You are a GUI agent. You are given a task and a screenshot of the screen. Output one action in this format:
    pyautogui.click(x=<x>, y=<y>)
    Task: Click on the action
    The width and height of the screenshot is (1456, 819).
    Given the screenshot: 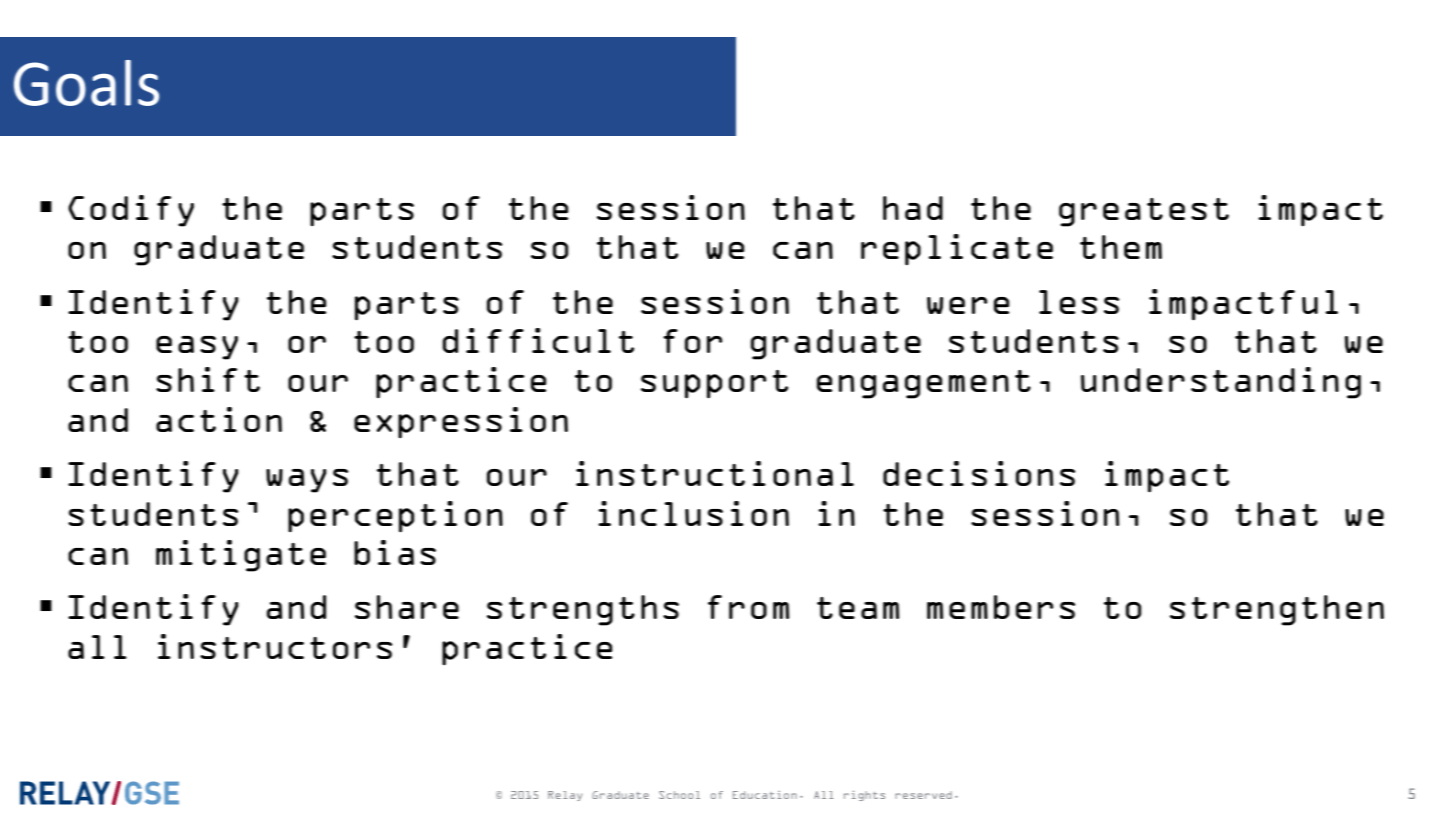 What is the action you would take?
    pyautogui.click(x=219, y=419)
